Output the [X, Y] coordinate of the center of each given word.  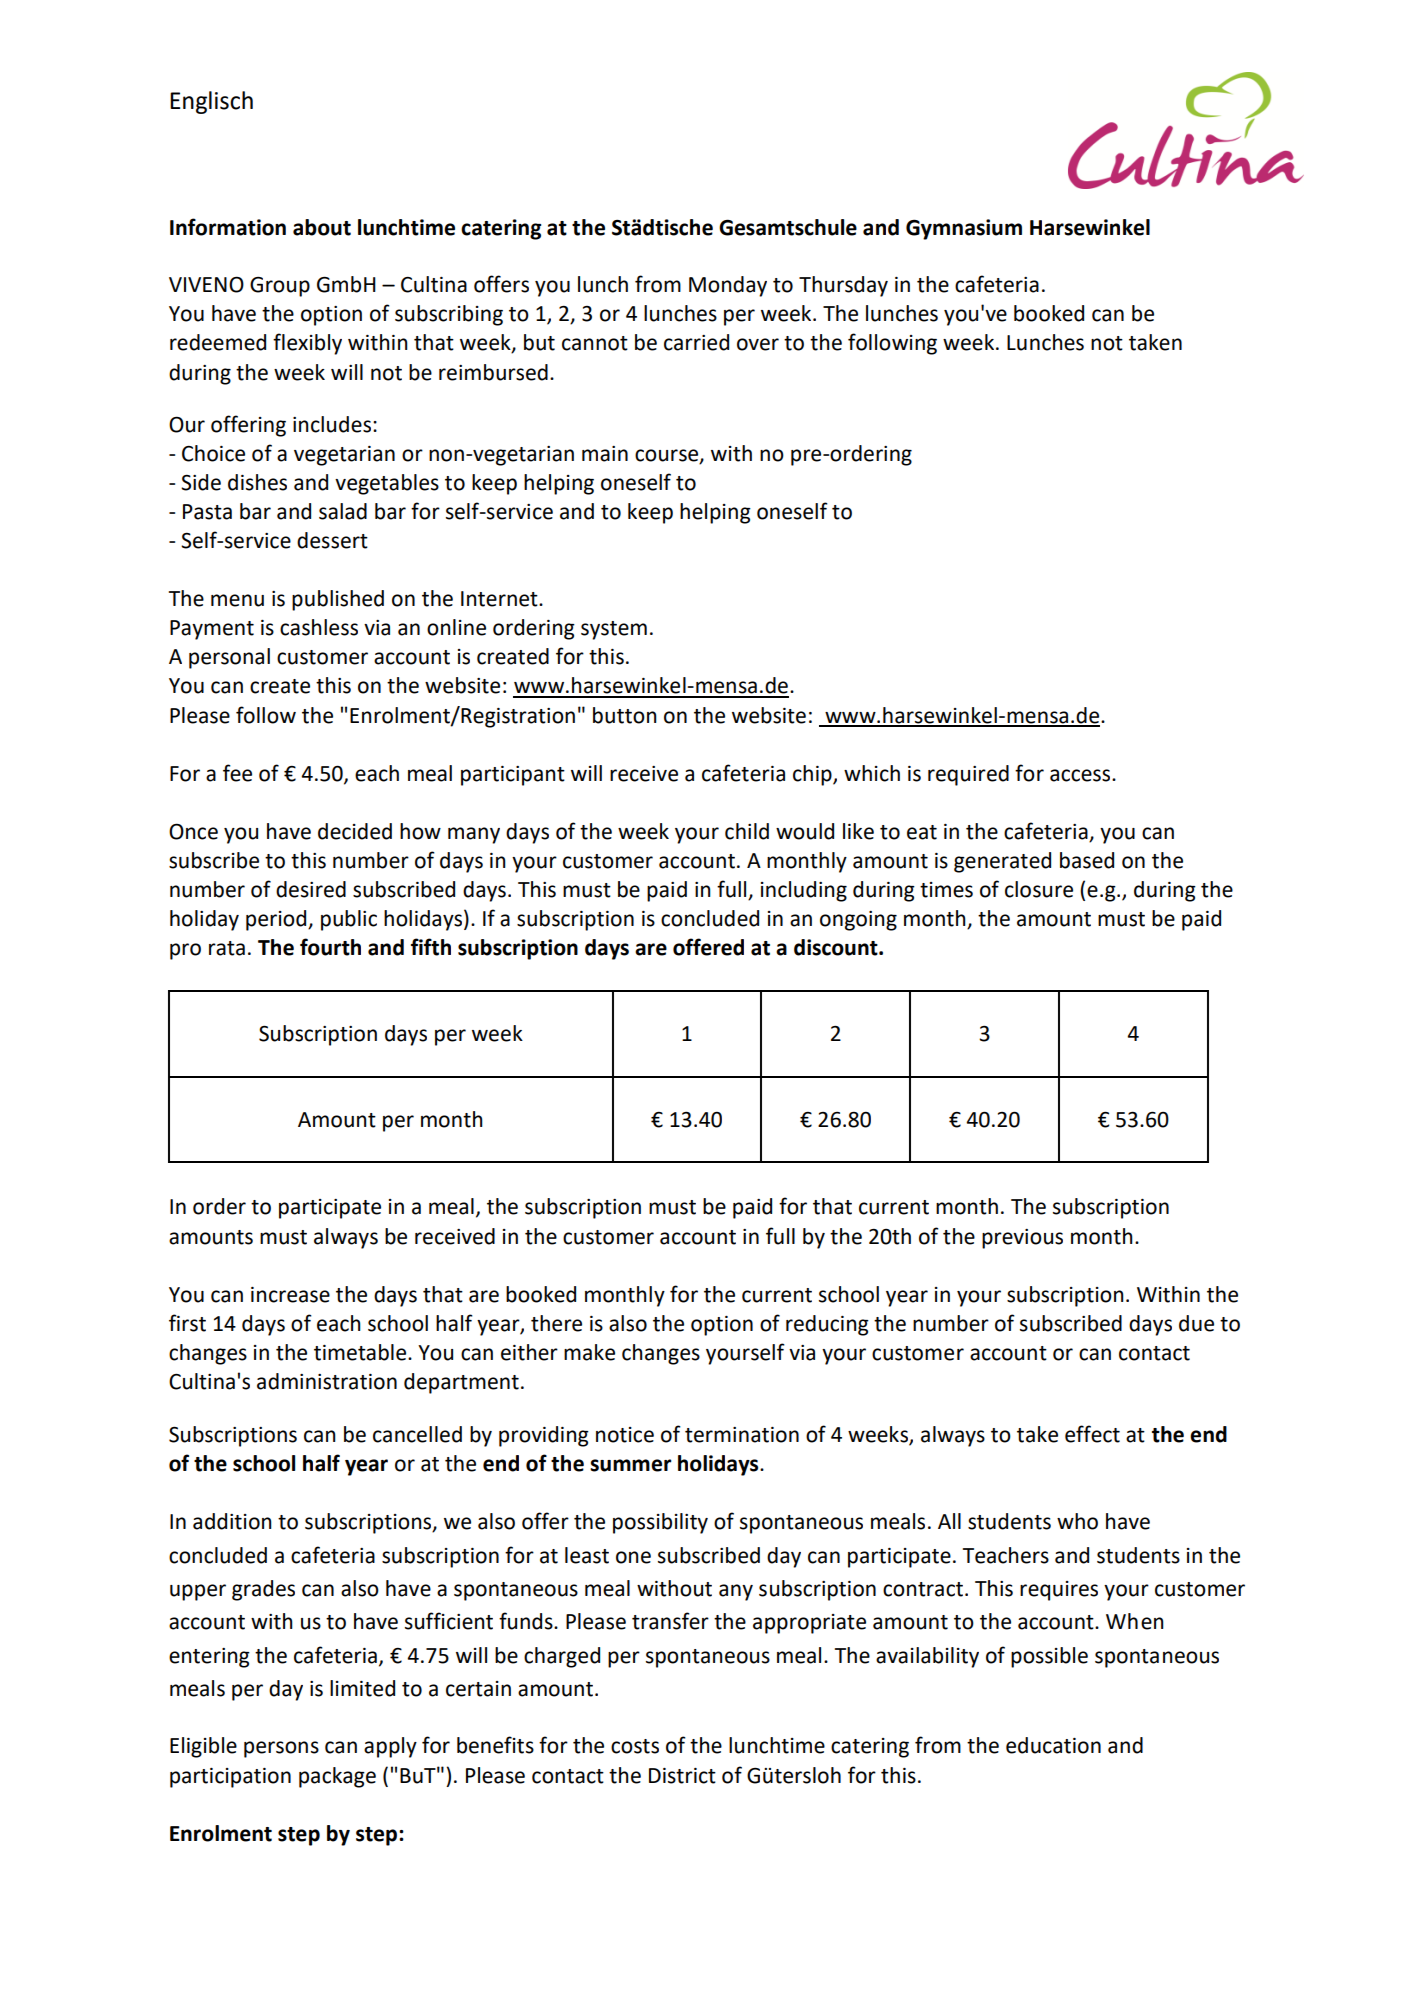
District [682, 1776]
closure [1039, 889]
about [322, 227]
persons [281, 1749]
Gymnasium [964, 229]
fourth [330, 947]
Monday [728, 286]
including [804, 891]
